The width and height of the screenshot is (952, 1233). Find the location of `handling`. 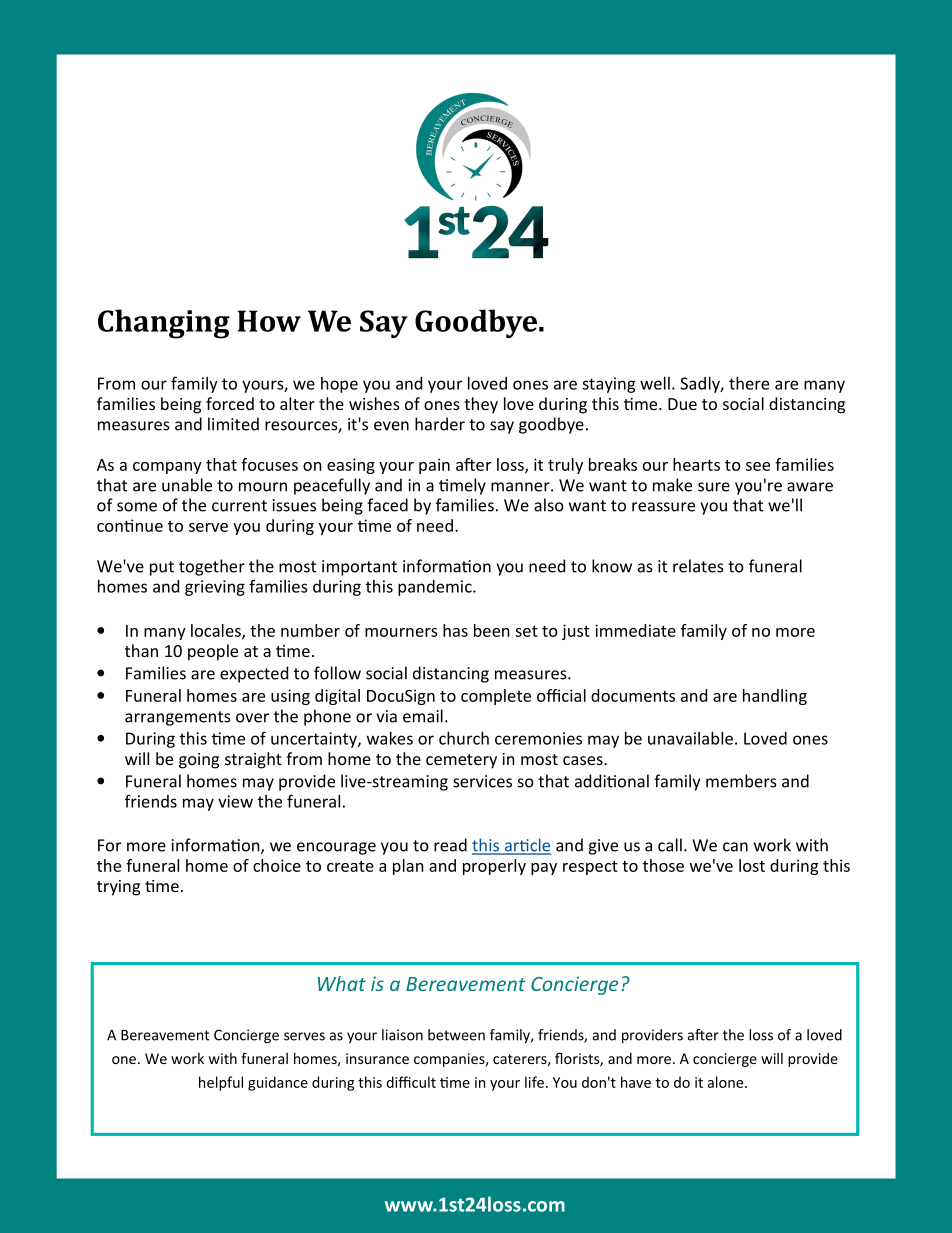

handling is located at coordinates (775, 697).
